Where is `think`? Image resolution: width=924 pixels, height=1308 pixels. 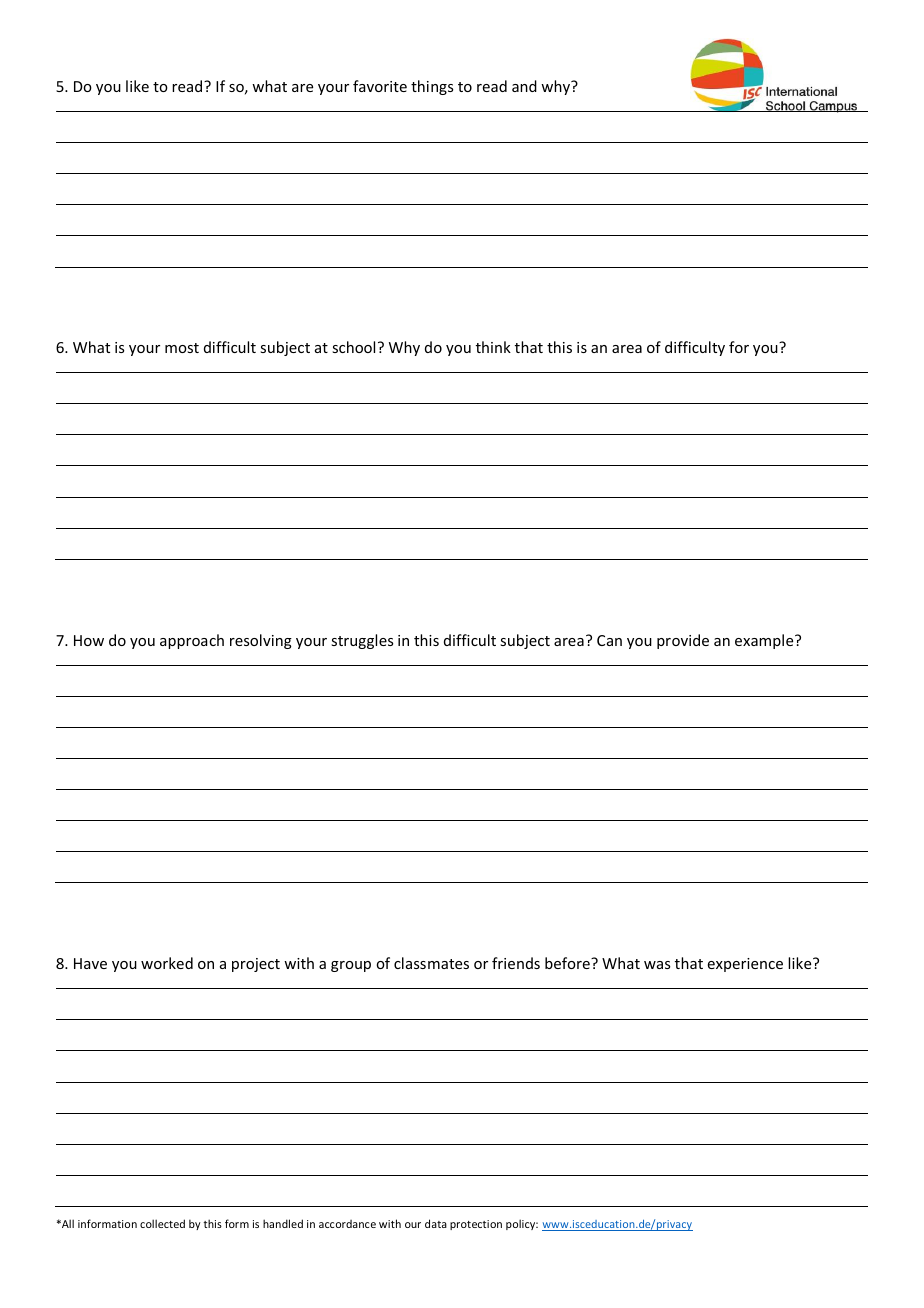
think is located at coordinates (493, 347).
